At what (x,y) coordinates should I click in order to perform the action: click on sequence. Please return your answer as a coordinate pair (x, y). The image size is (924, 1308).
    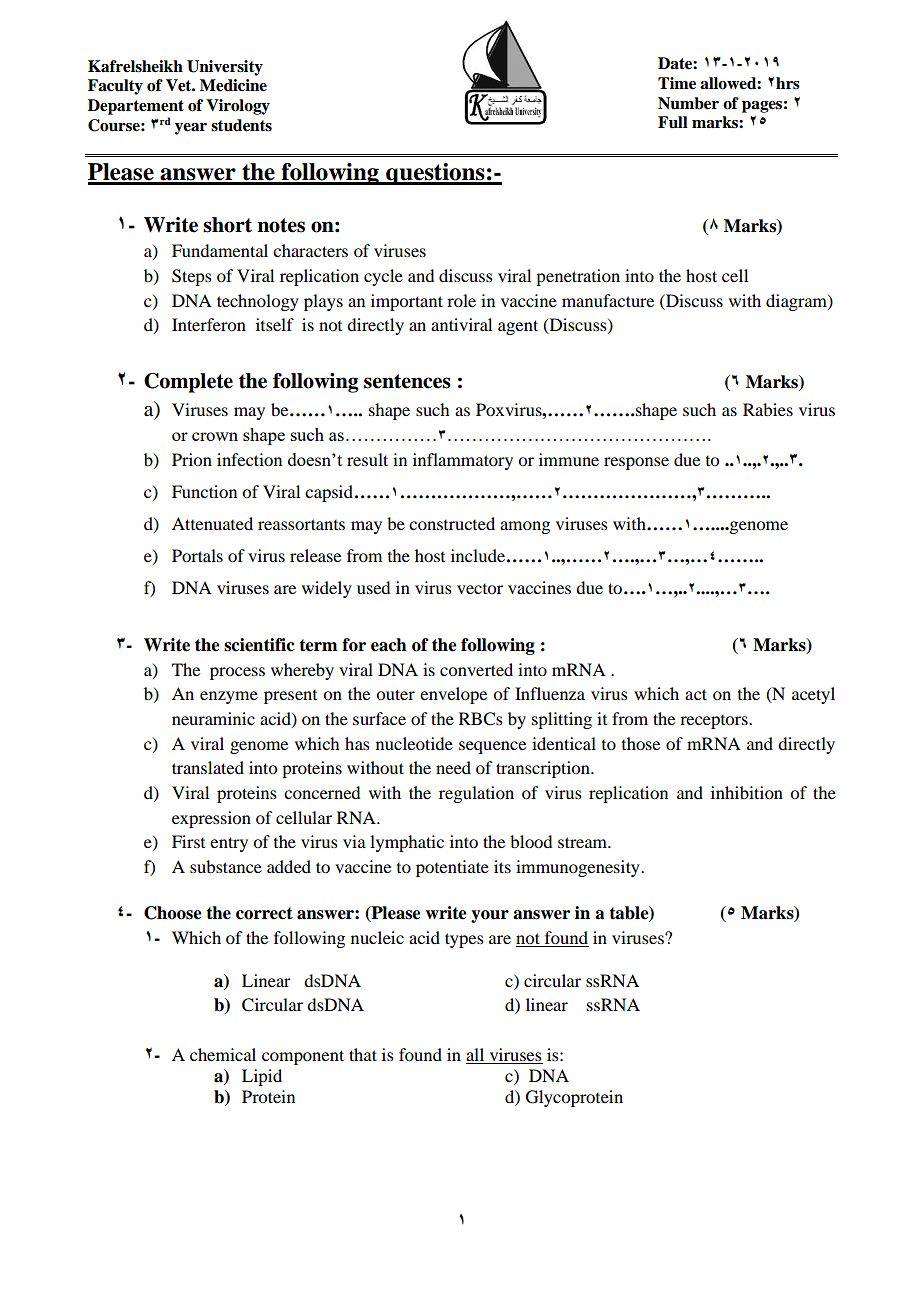
    Looking at the image, I should click on (492, 747).
